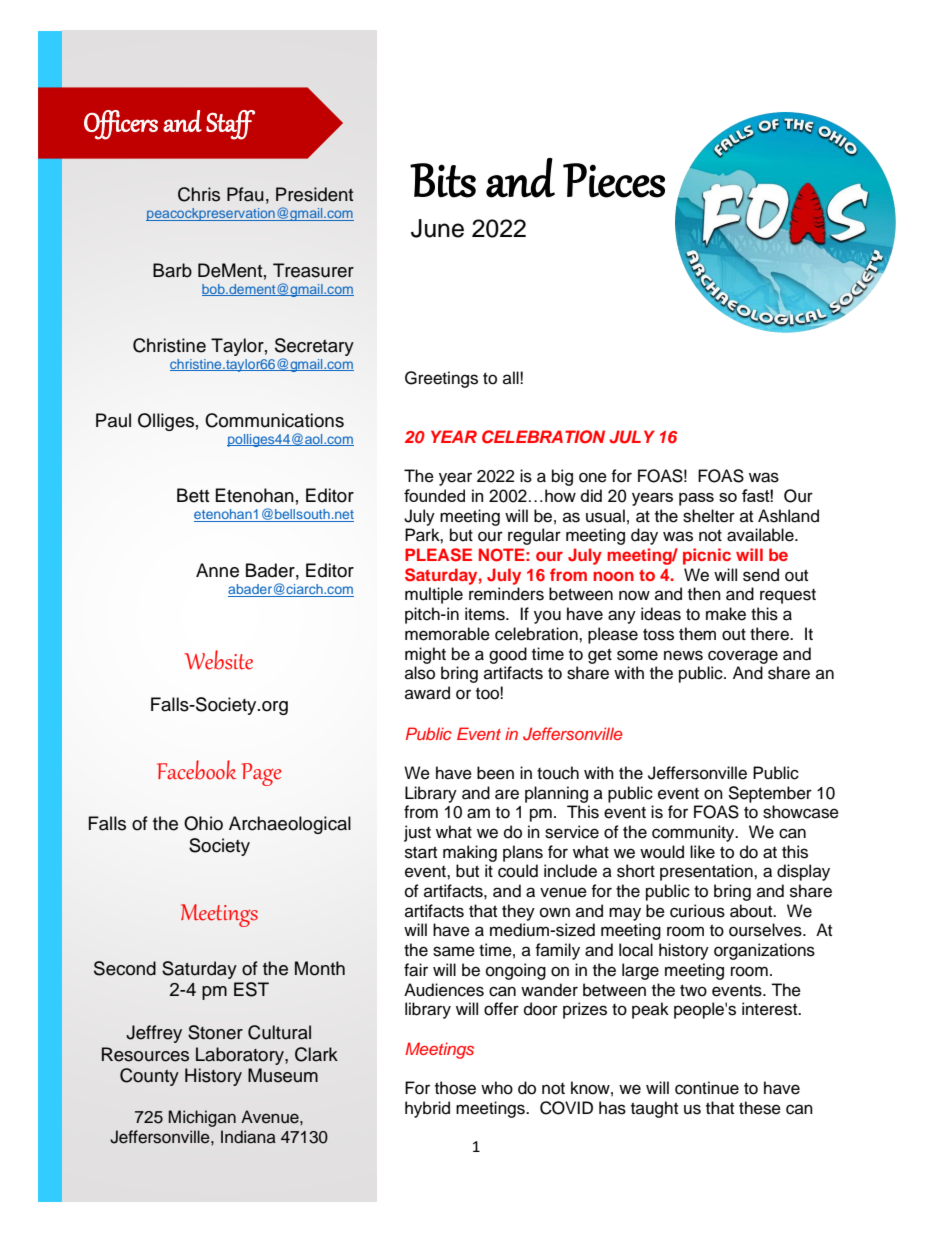  Describe the element at coordinates (707, 1088) in the document. I see `continue` at that location.
